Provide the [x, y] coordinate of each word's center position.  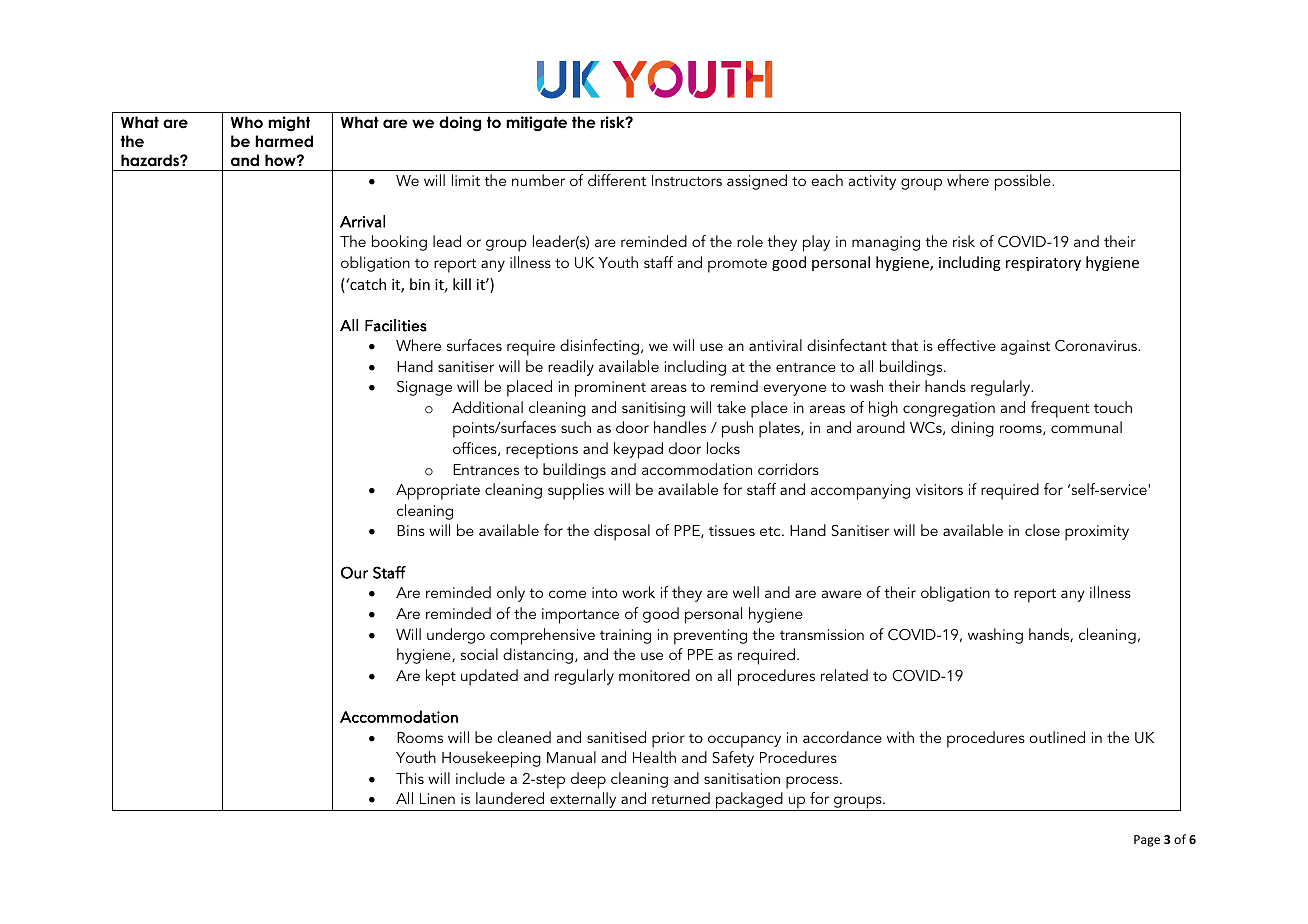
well [746, 592]
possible [1024, 182]
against [1025, 347]
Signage [424, 388]
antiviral [775, 345]
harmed [284, 141]
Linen [437, 798]
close [1042, 530]
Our [354, 572]
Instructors [687, 180]
